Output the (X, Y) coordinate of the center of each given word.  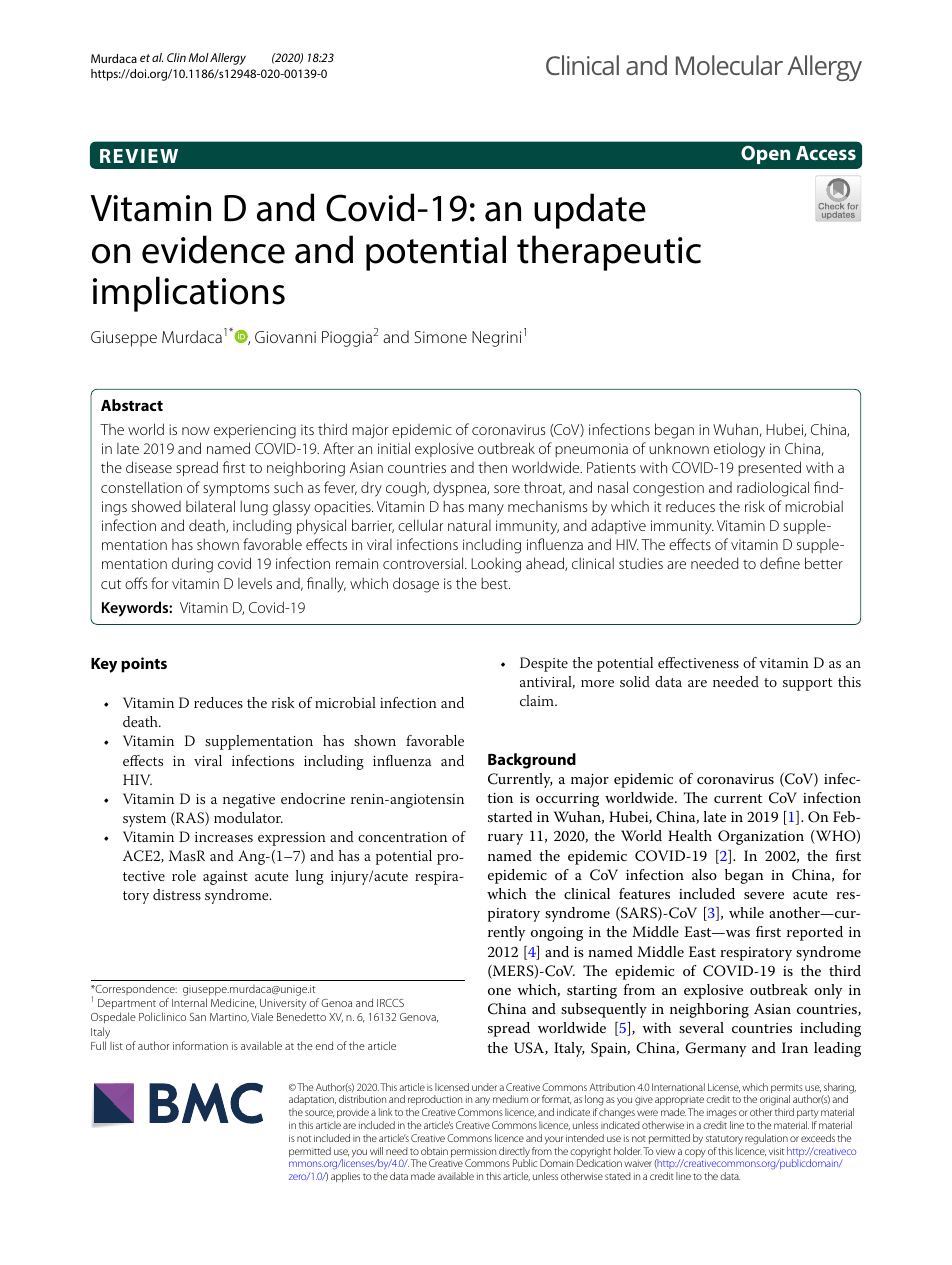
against (225, 878)
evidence (213, 249)
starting (592, 992)
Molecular (729, 65)
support (808, 684)
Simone (440, 337)
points (144, 665)
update (590, 211)
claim (538, 700)
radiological (773, 489)
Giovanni (285, 337)
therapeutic (609, 253)
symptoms (236, 490)
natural (469, 525)
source (319, 1113)
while (746, 912)
